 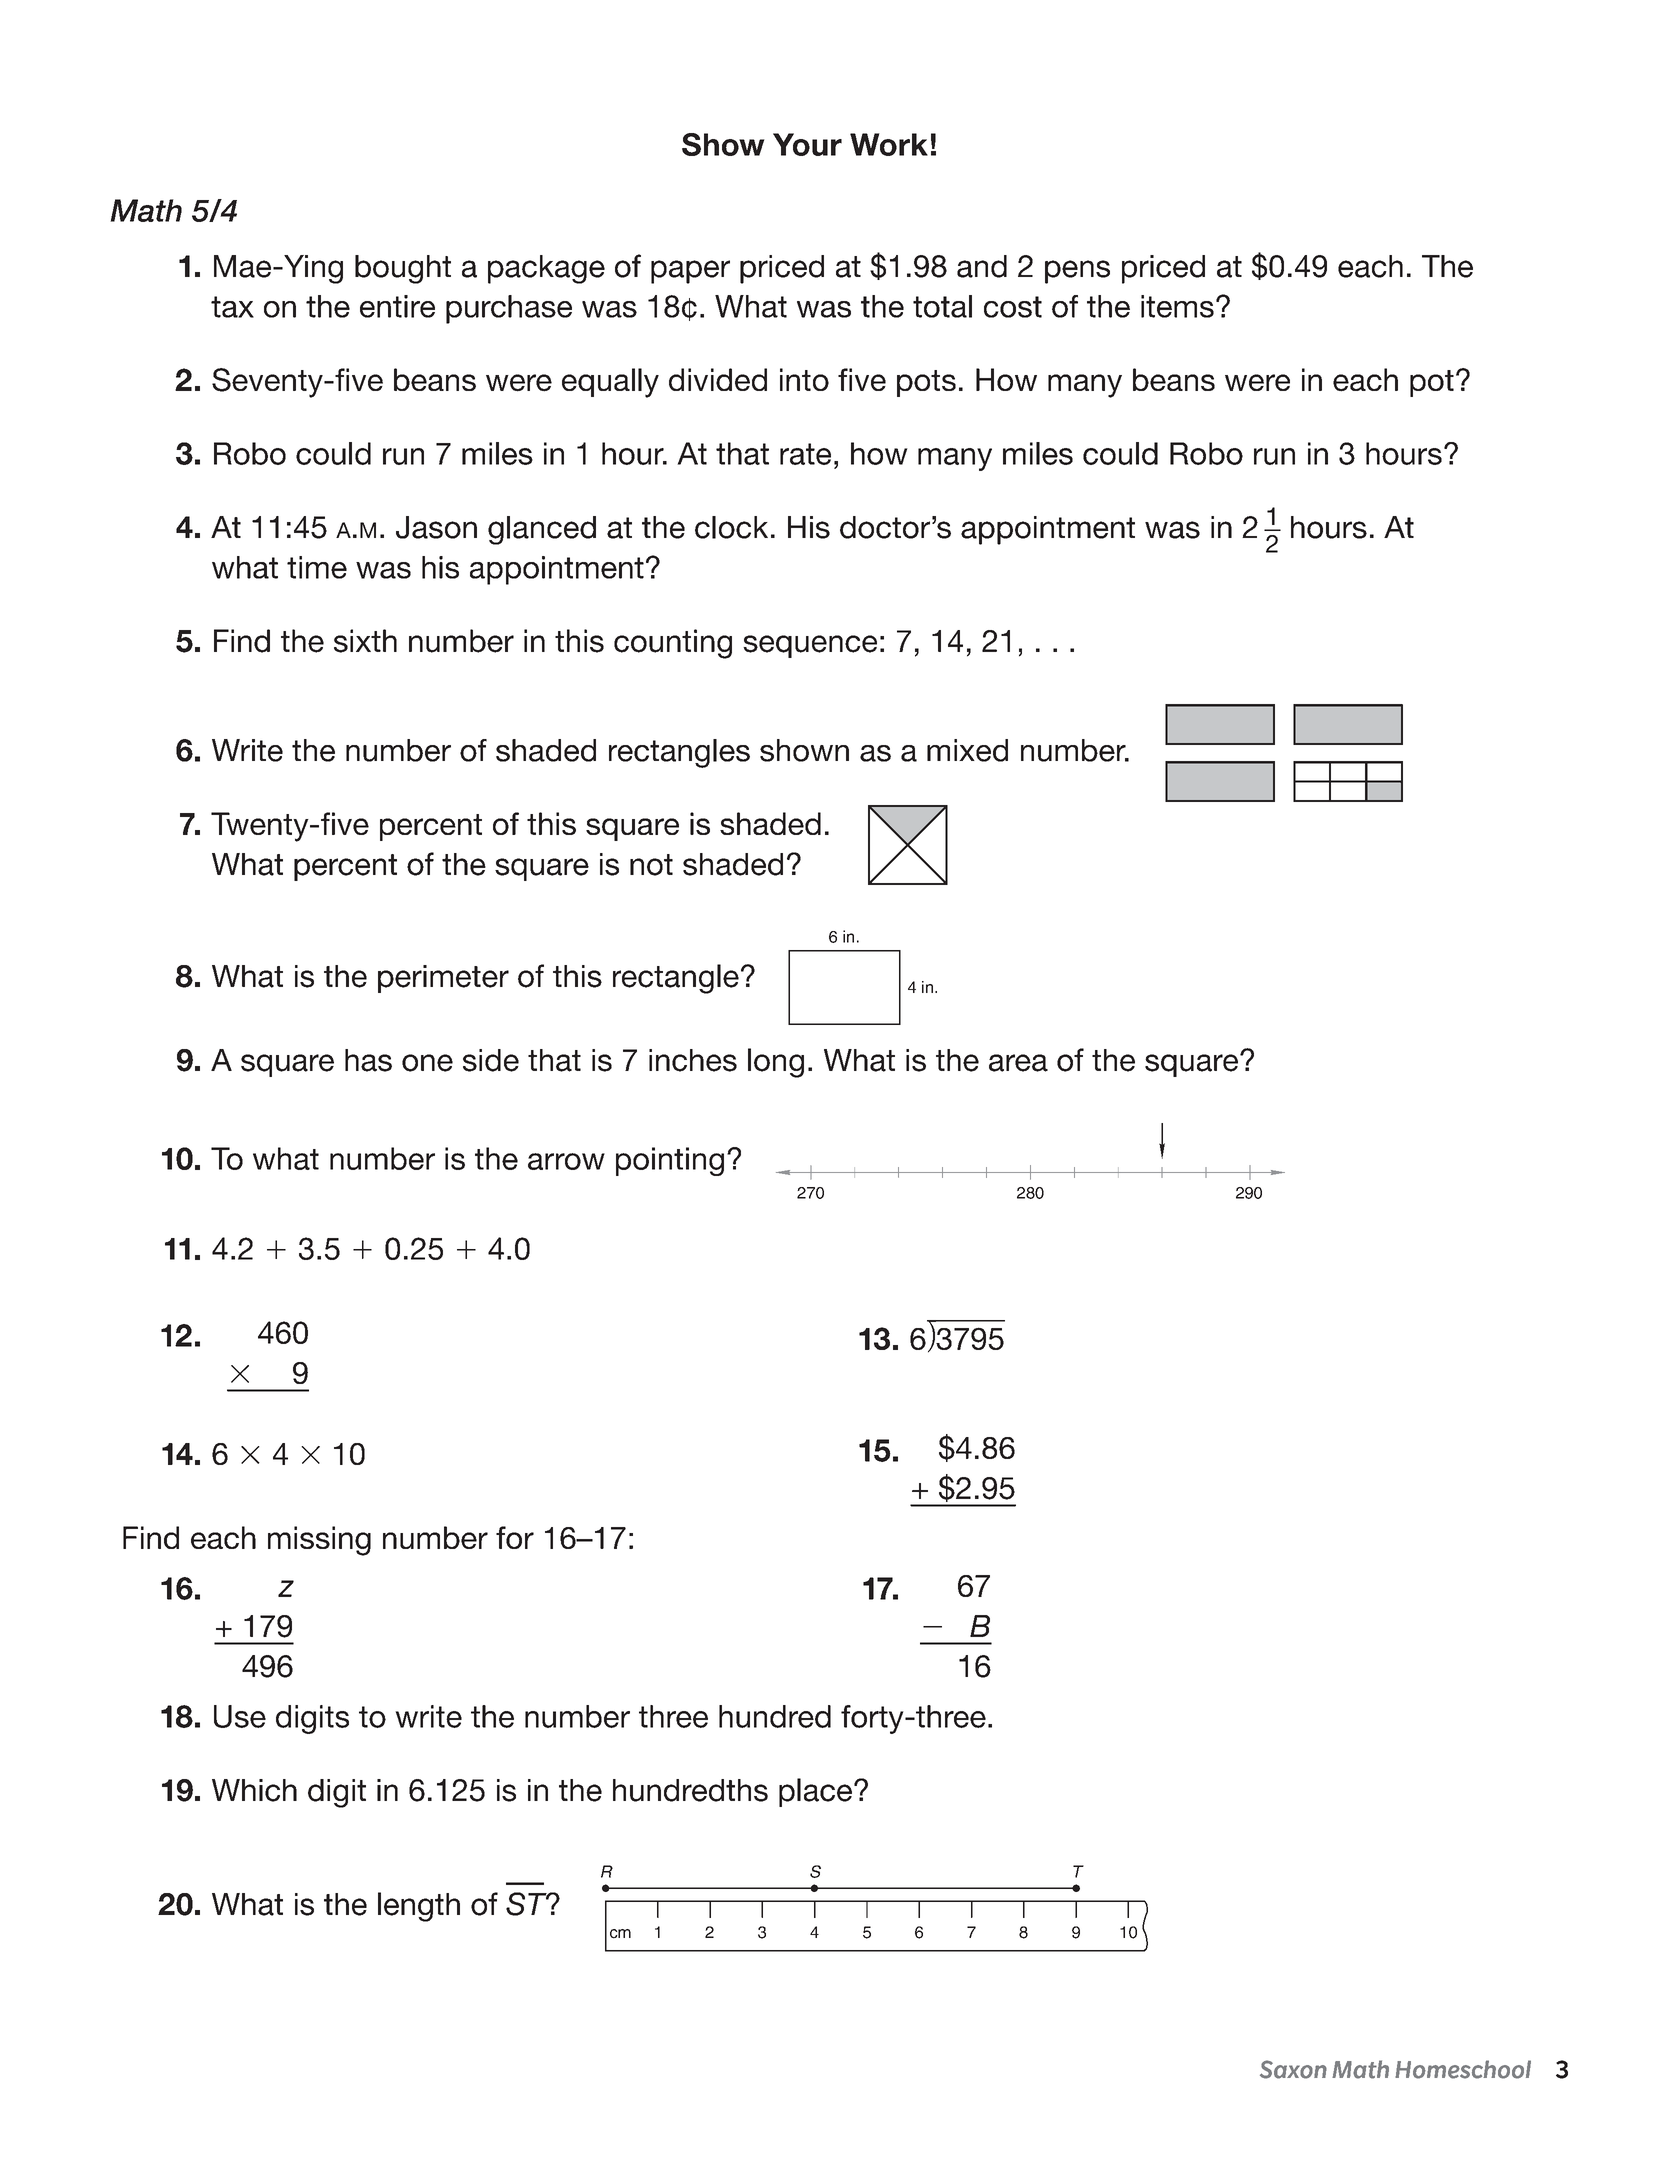 I want to click on bought, so click(x=403, y=269).
